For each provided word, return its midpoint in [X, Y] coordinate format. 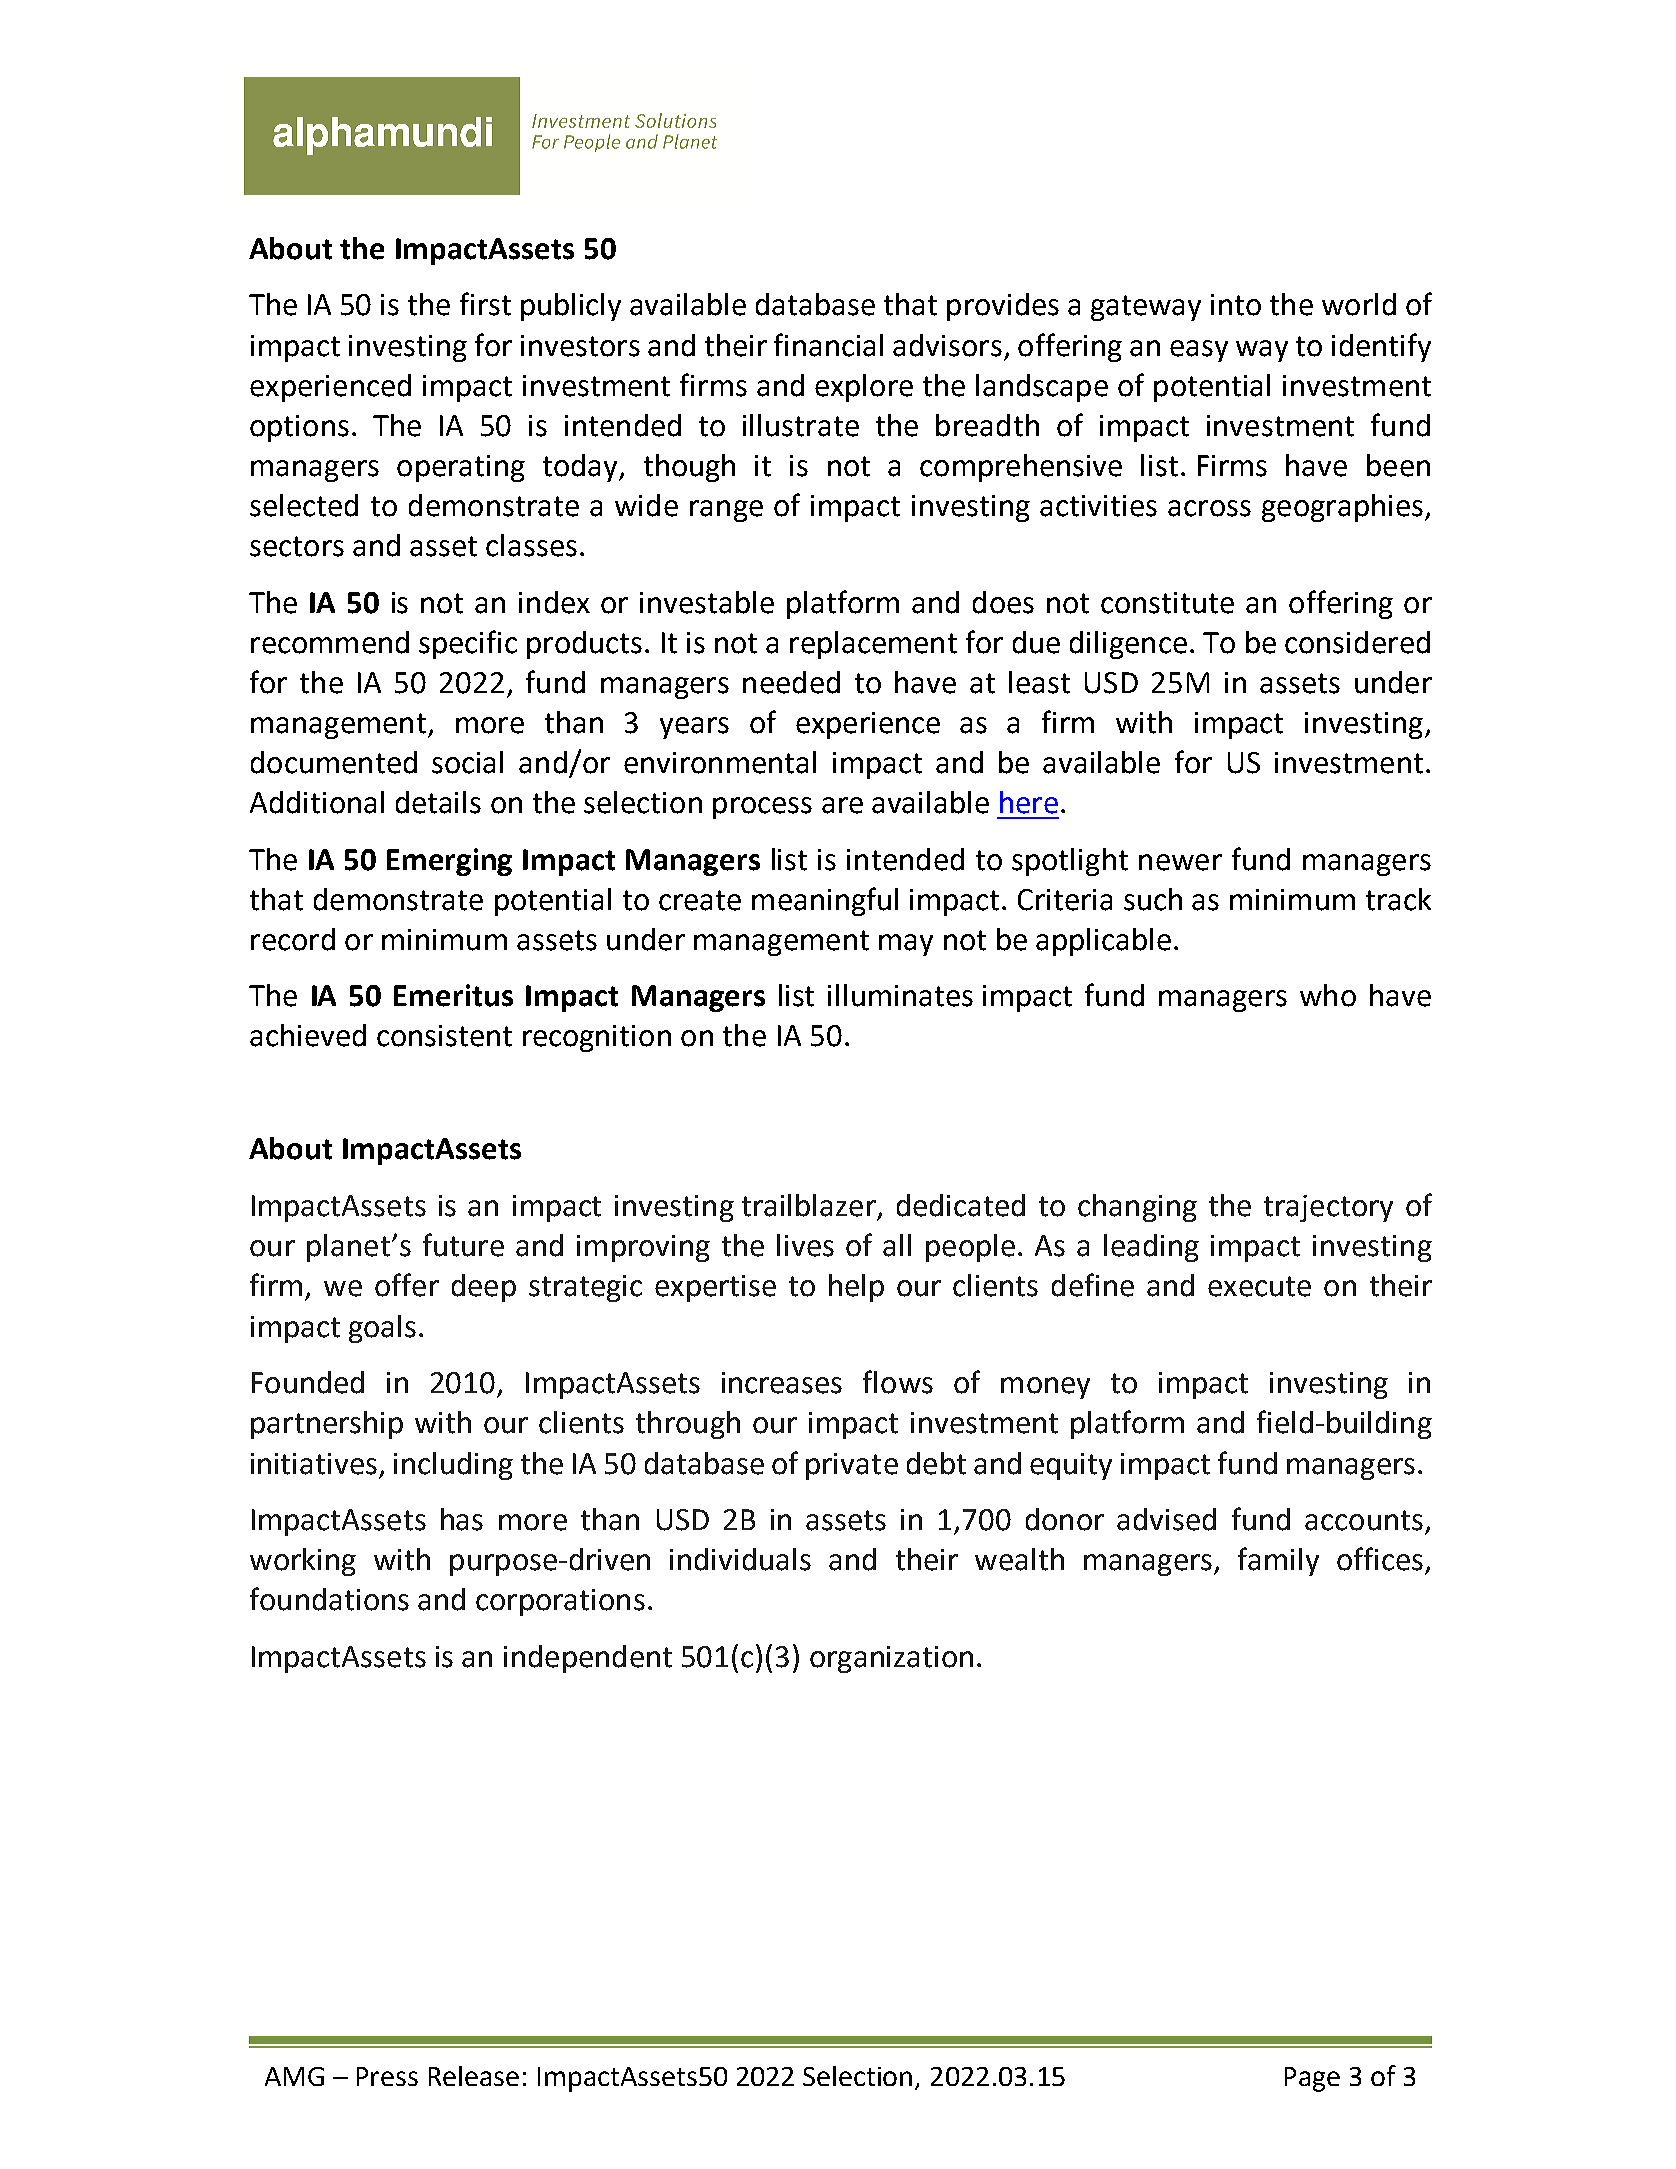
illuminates [900, 995]
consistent [444, 1036]
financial [828, 345]
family [1278, 1561]
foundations [329, 1599]
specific [468, 644]
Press [387, 2076]
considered [1357, 642]
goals [382, 1329]
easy [1199, 351]
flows [898, 1382]
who [1328, 995]
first [485, 304]
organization [891, 1659]
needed [791, 682]
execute [1259, 1286]
